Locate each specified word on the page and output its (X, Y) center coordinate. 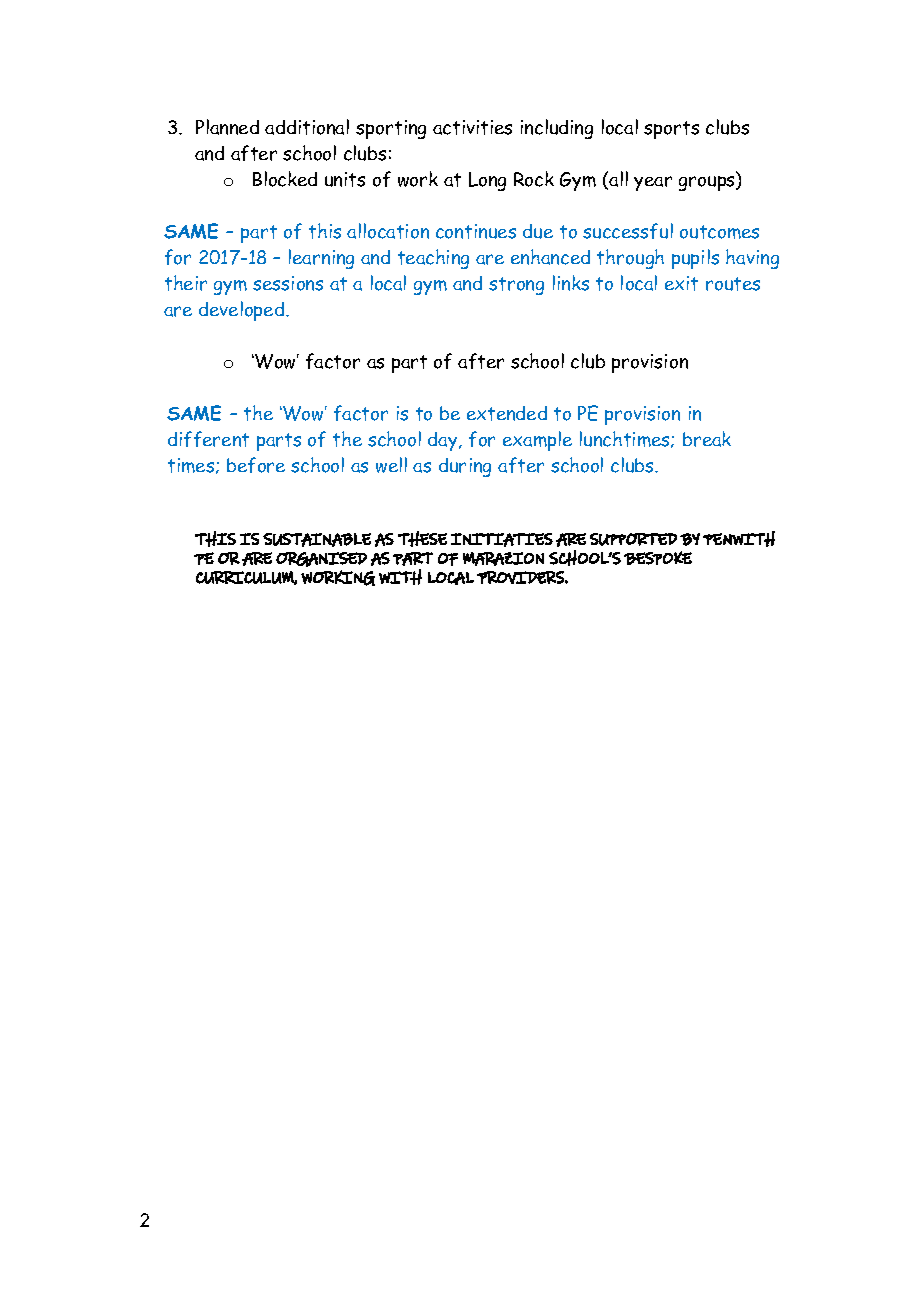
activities (472, 127)
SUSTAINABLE (317, 540)
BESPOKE (658, 558)
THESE (422, 539)
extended (507, 413)
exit (681, 283)
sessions (288, 283)
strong (516, 286)
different (208, 439)
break (707, 439)
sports (671, 130)
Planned (227, 127)
